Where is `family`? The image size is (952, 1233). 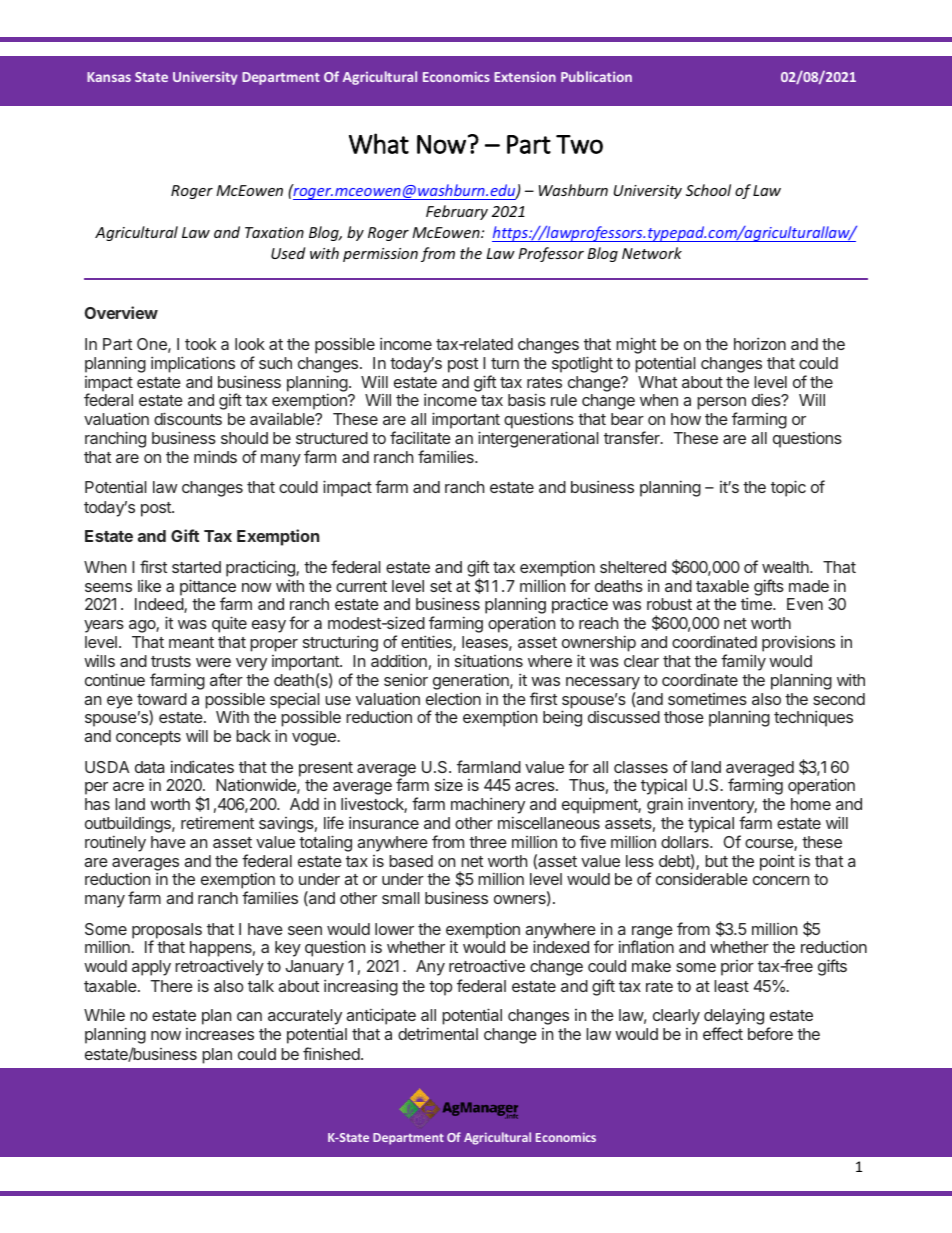
family is located at coordinates (743, 662).
